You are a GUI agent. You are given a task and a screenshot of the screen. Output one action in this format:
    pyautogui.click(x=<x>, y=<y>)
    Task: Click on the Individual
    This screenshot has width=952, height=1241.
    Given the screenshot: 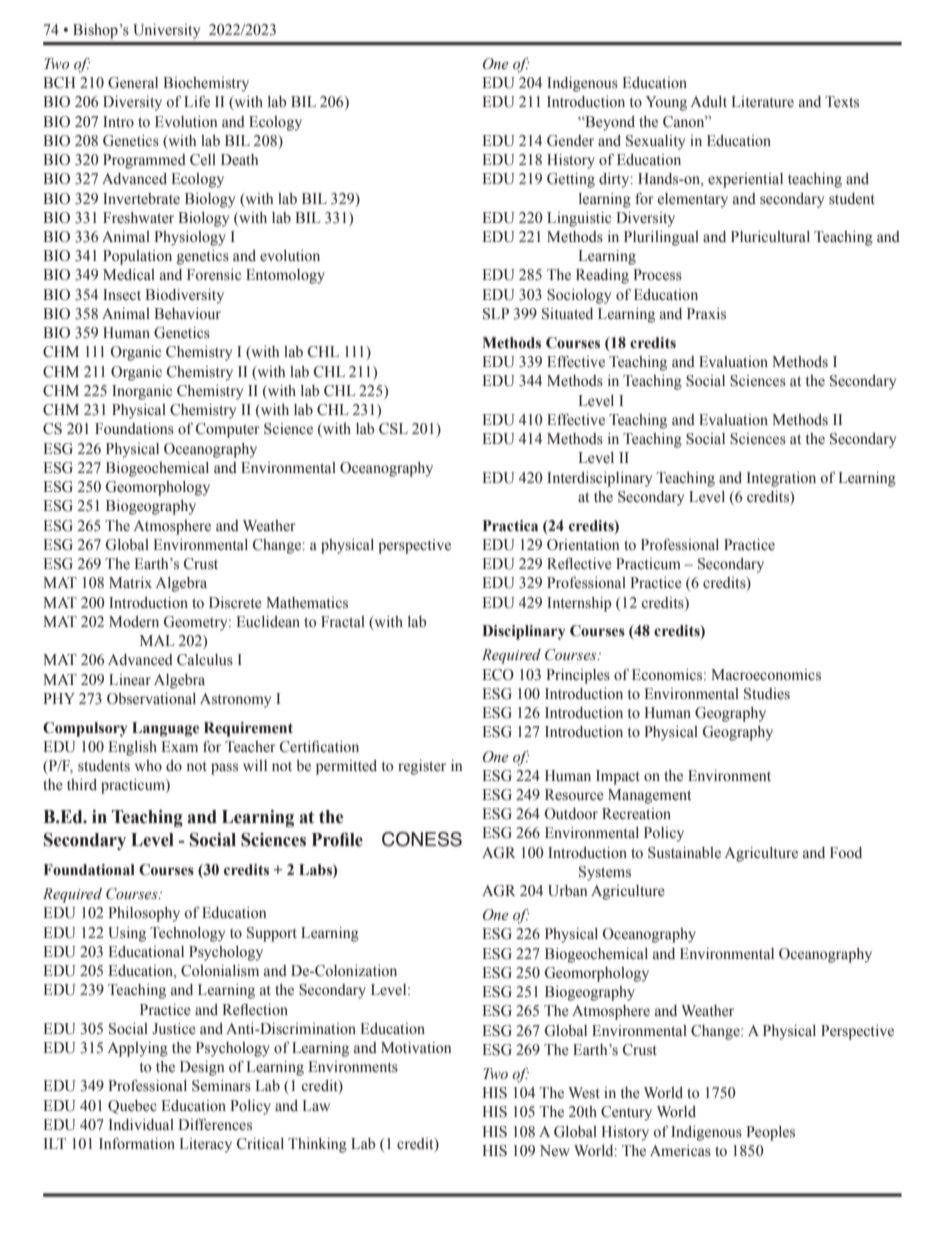 What is the action you would take?
    pyautogui.click(x=141, y=1125)
